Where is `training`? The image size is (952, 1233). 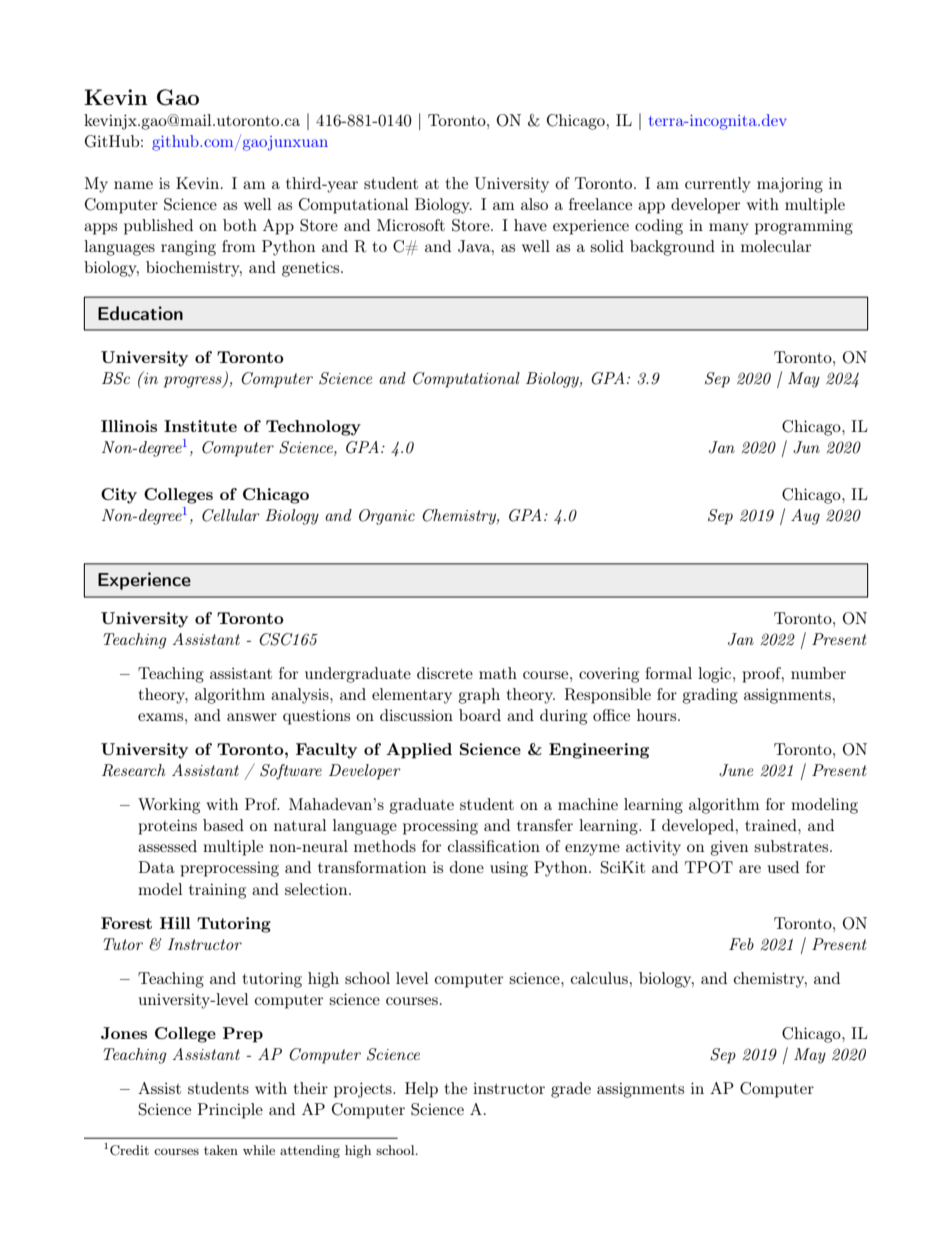
training is located at coordinates (217, 891).
